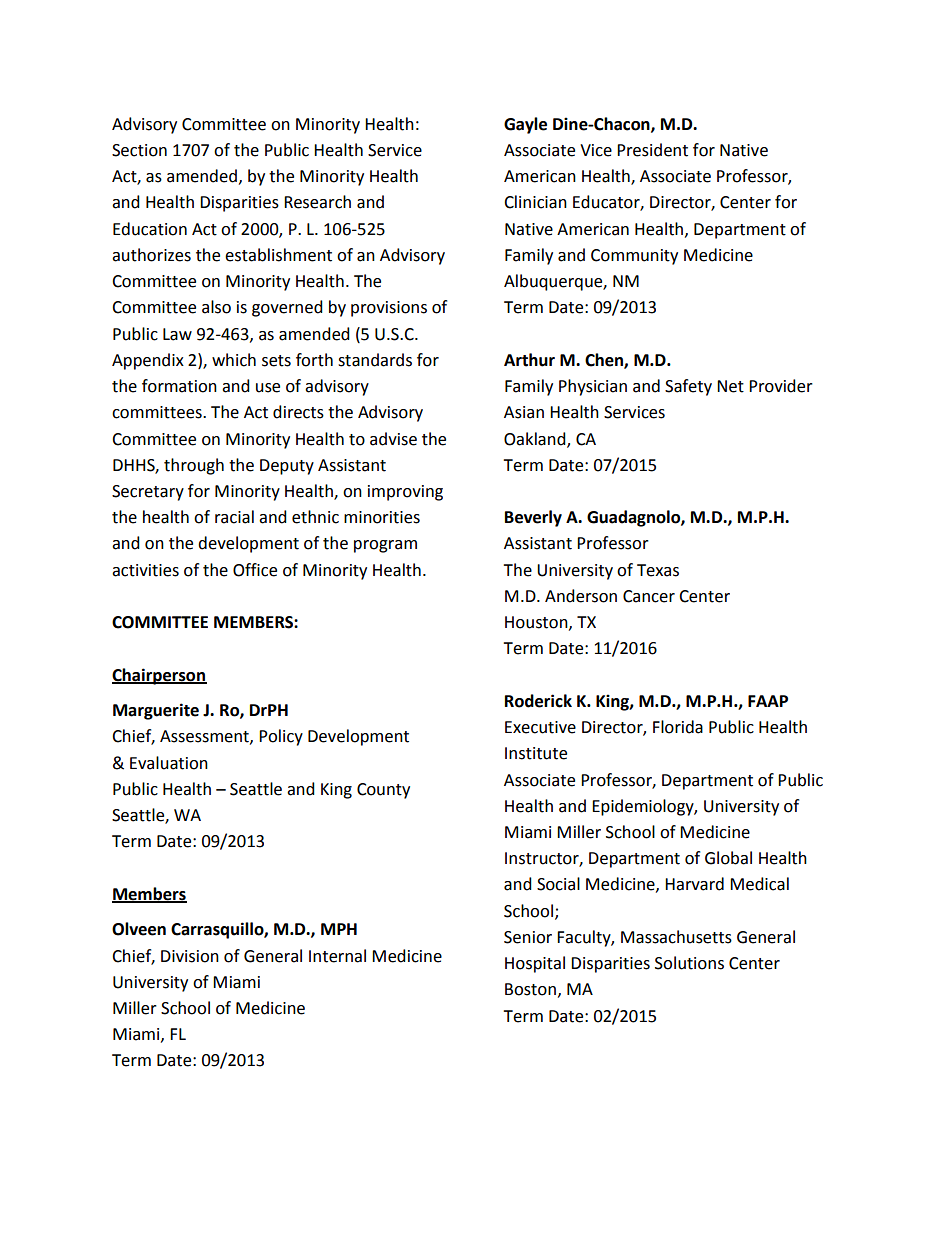 Image resolution: width=952 pixels, height=1233 pixels. I want to click on program, so click(385, 546).
